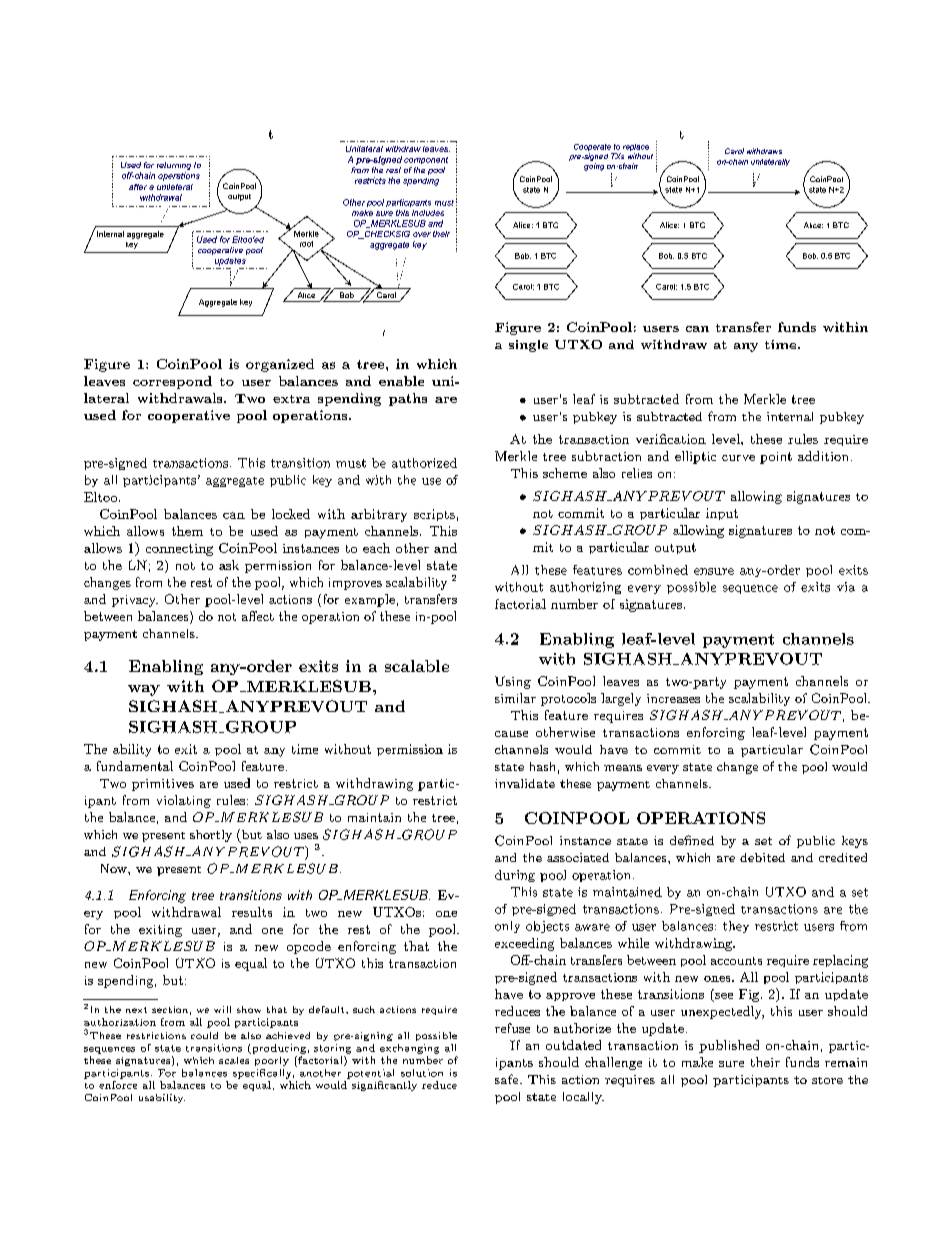 The height and width of the document is (1233, 952). Describe the element at coordinates (174, 167) in the document. I see `returning` at that location.
